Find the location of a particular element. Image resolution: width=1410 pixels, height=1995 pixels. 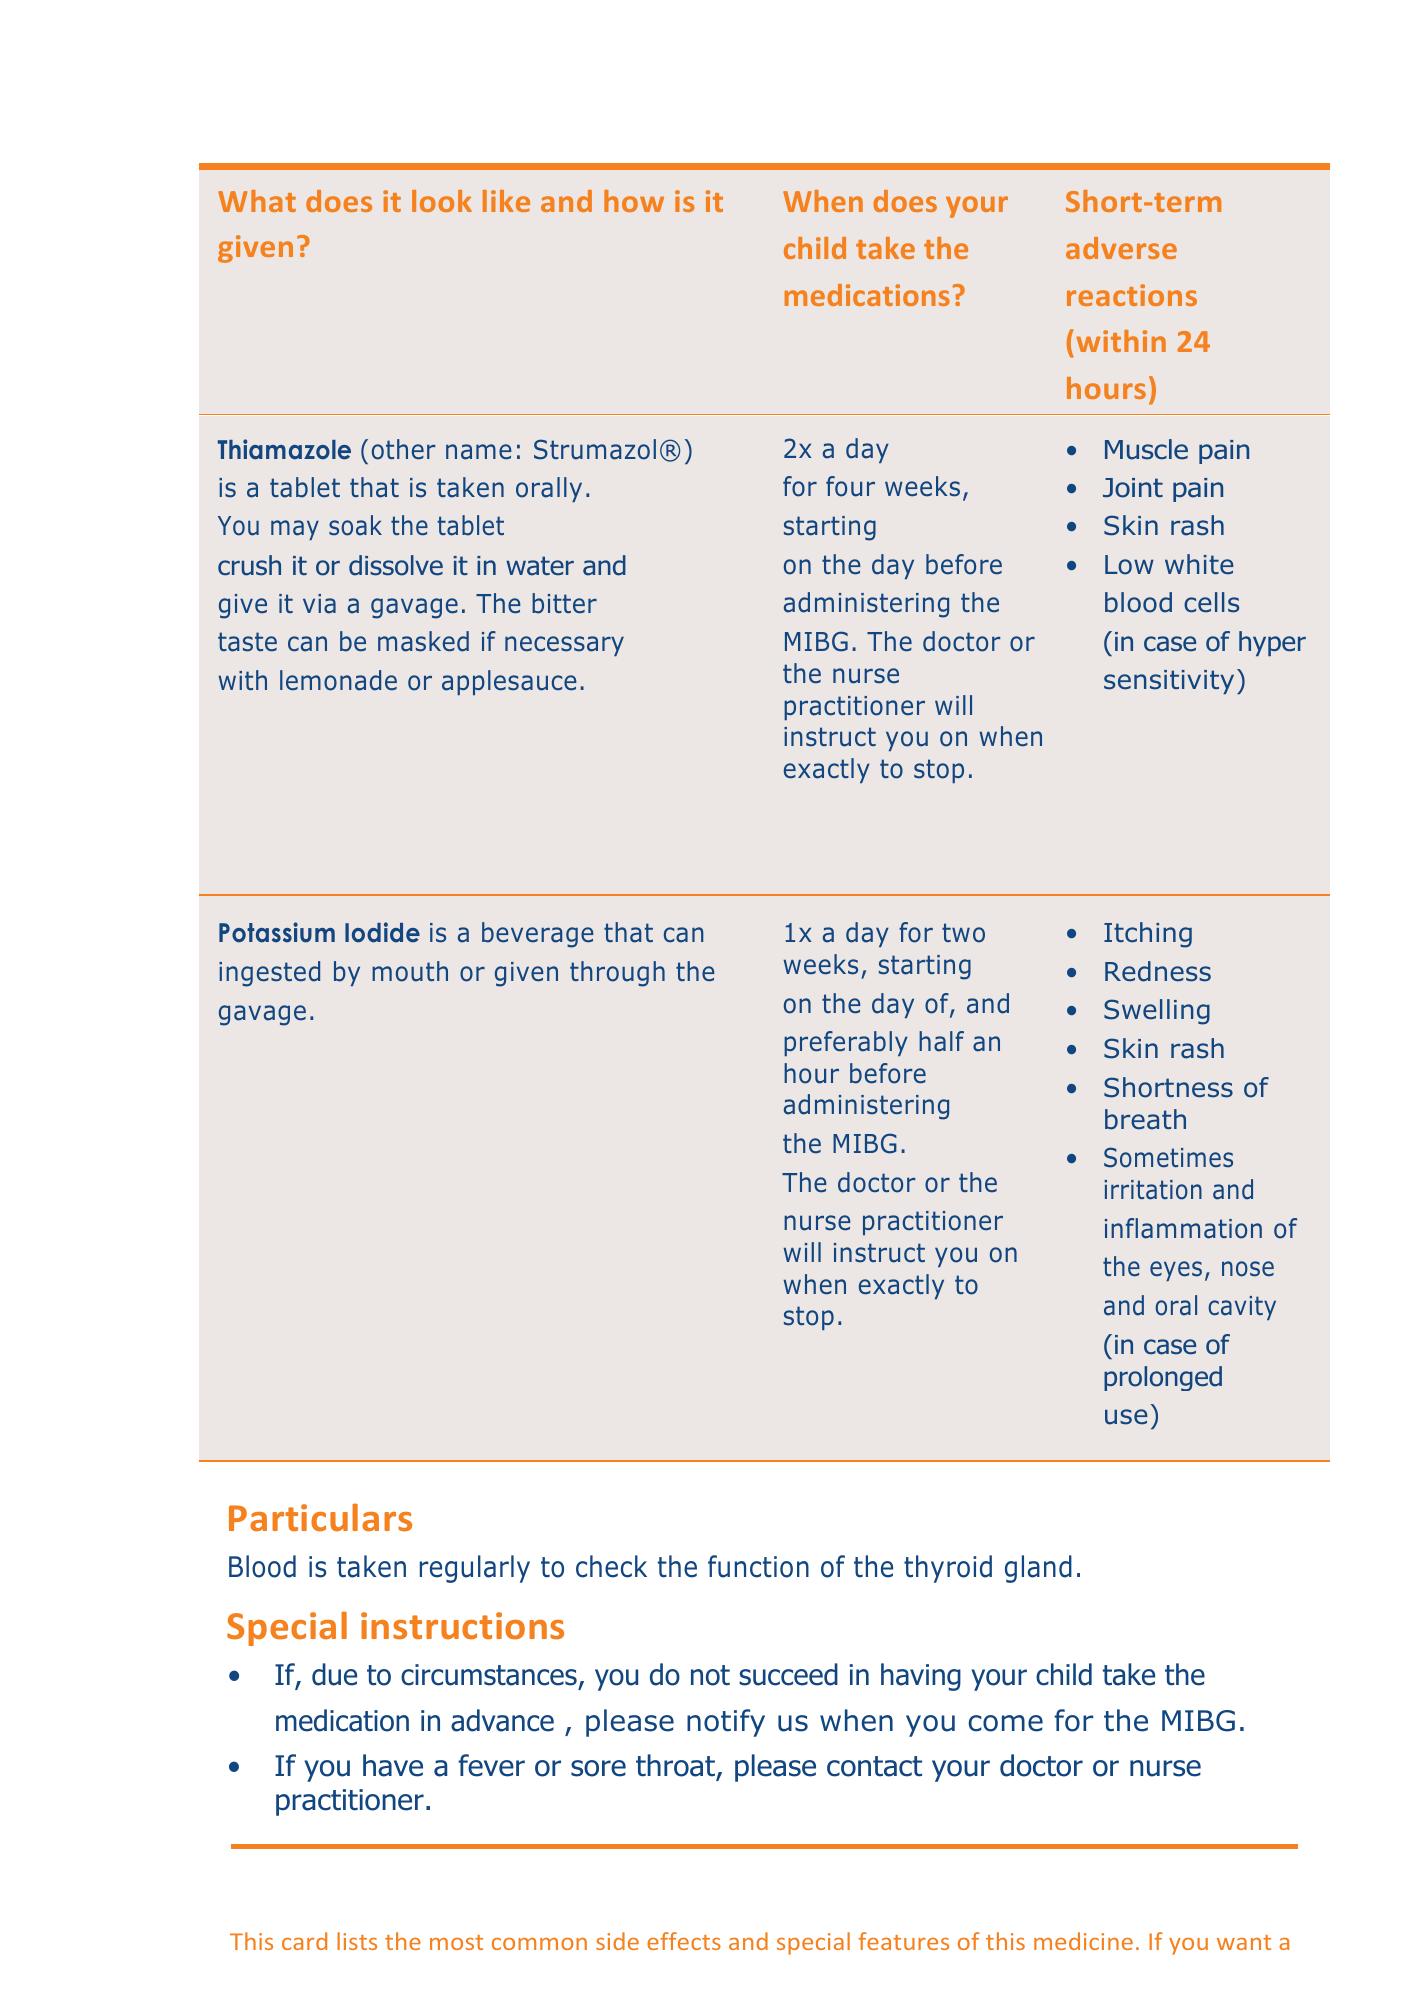

lists is located at coordinates (357, 1941).
